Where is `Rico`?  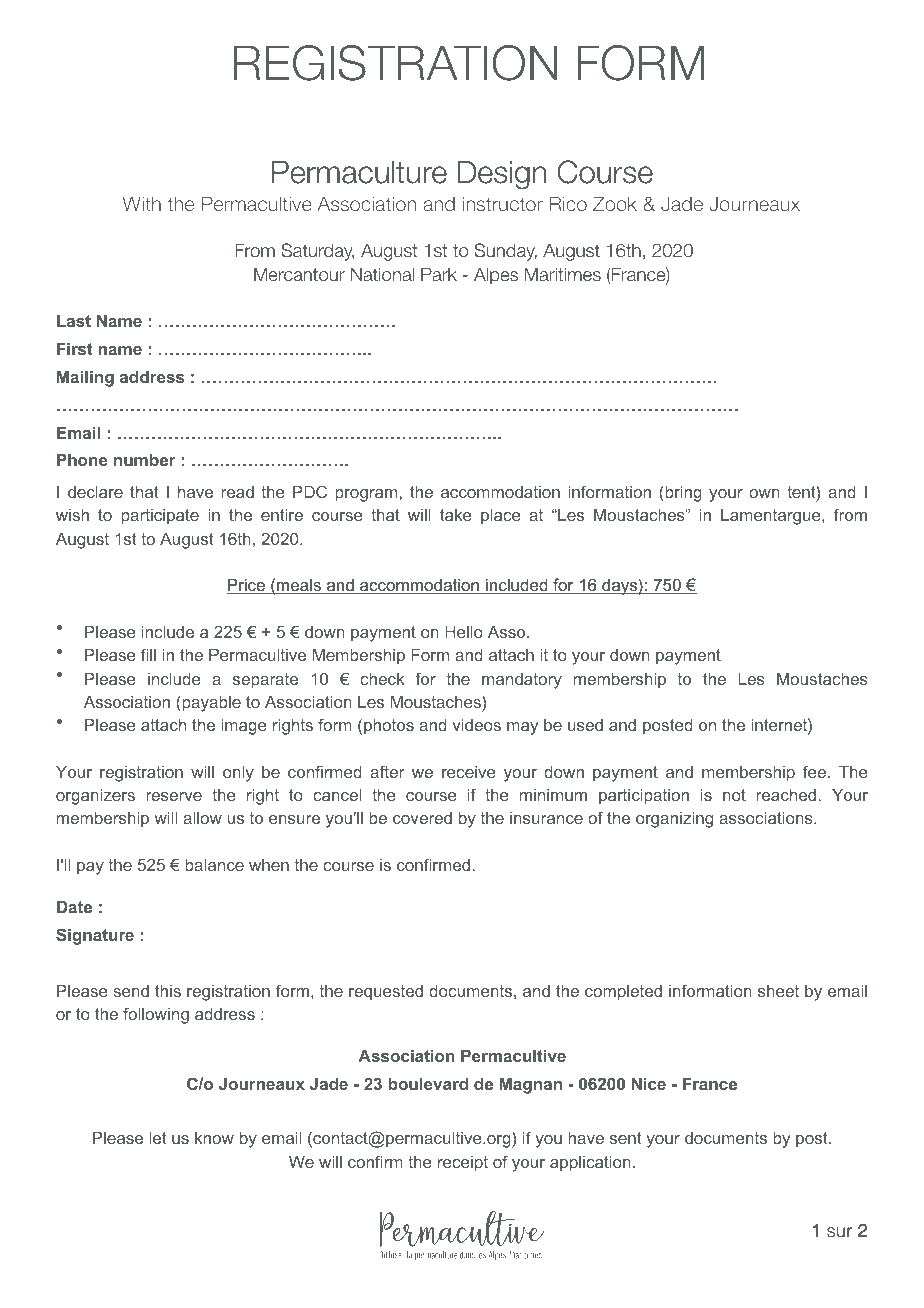
Rico is located at coordinates (568, 203).
